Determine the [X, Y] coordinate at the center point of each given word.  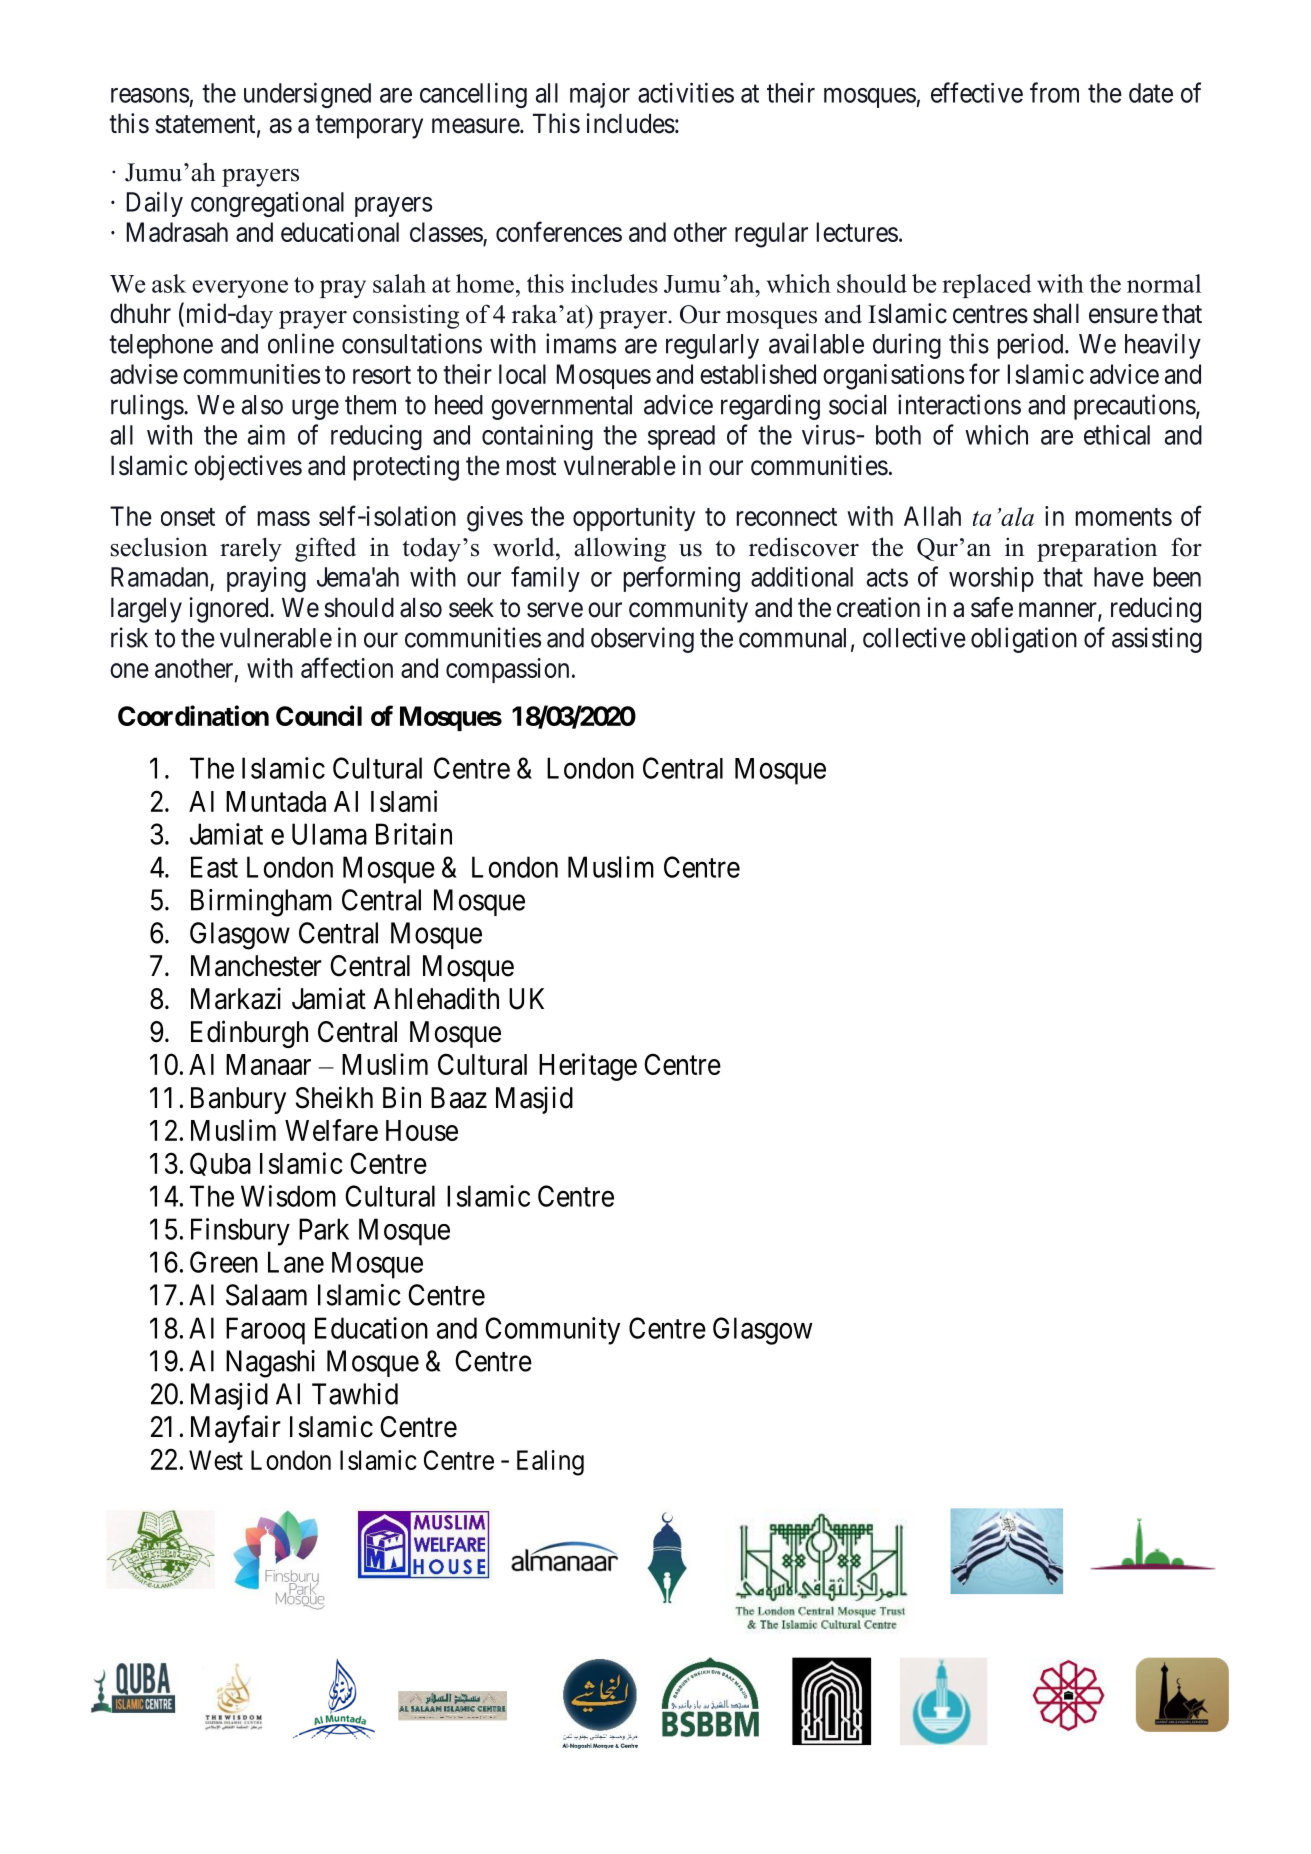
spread [681, 437]
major [600, 95]
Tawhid [355, 1394]
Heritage [588, 1067]
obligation [1024, 640]
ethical [1117, 434]
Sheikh [334, 1097]
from [1054, 92]
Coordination [193, 715]
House [422, 1130]
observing [642, 640]
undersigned [307, 95]
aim [266, 435]
